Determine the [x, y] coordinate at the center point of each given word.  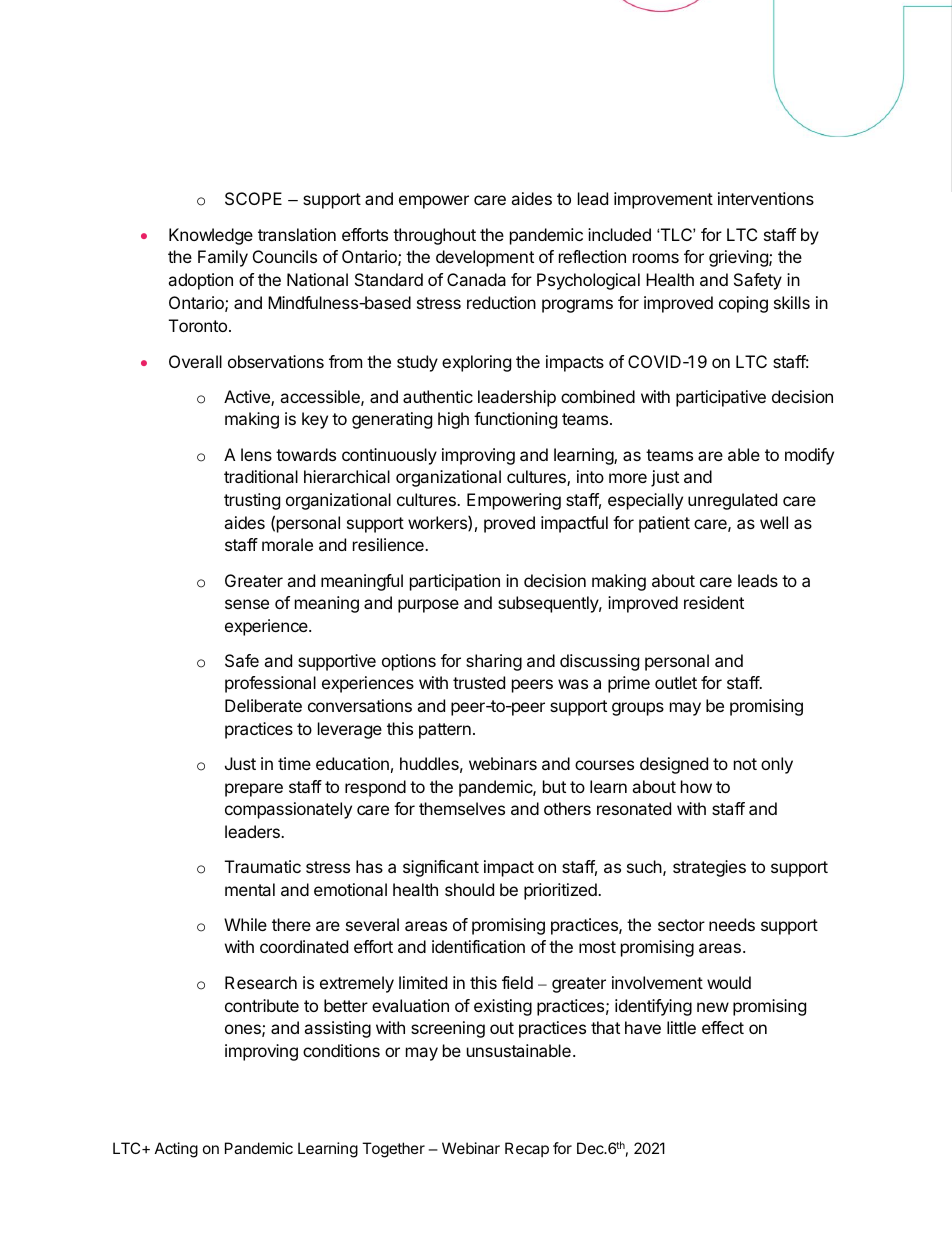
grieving [739, 258]
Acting [176, 1150]
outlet [676, 682]
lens [256, 454]
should [469, 889]
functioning [515, 420]
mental [250, 889]
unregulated [732, 501]
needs [732, 924]
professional [270, 684]
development [485, 258]
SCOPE [253, 198]
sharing [494, 662]
